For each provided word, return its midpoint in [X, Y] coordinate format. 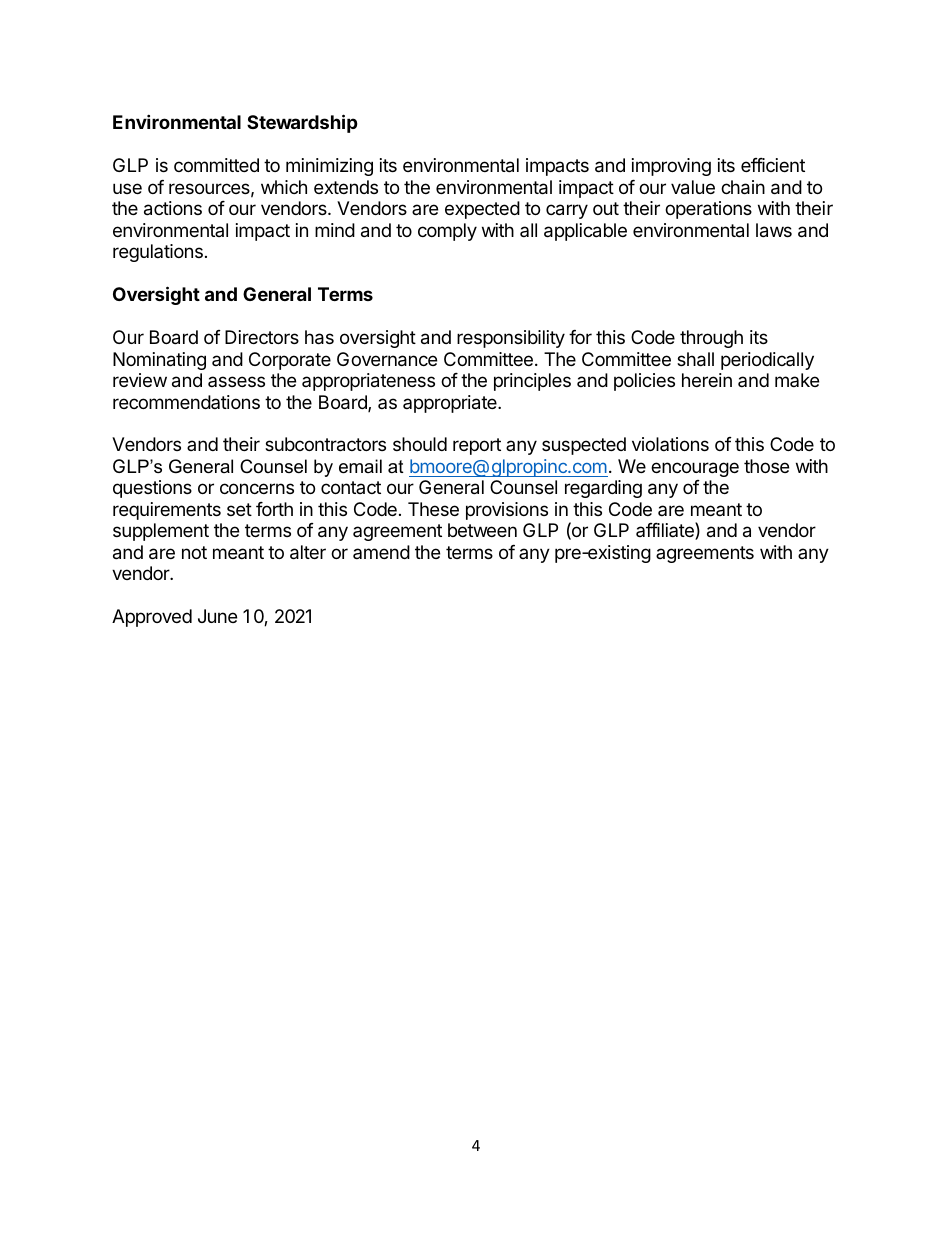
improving [671, 167]
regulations [158, 253]
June [217, 616]
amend [381, 552]
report [477, 446]
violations [670, 444]
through [711, 339]
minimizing [329, 167]
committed [216, 165]
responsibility [511, 339]
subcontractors [325, 444]
